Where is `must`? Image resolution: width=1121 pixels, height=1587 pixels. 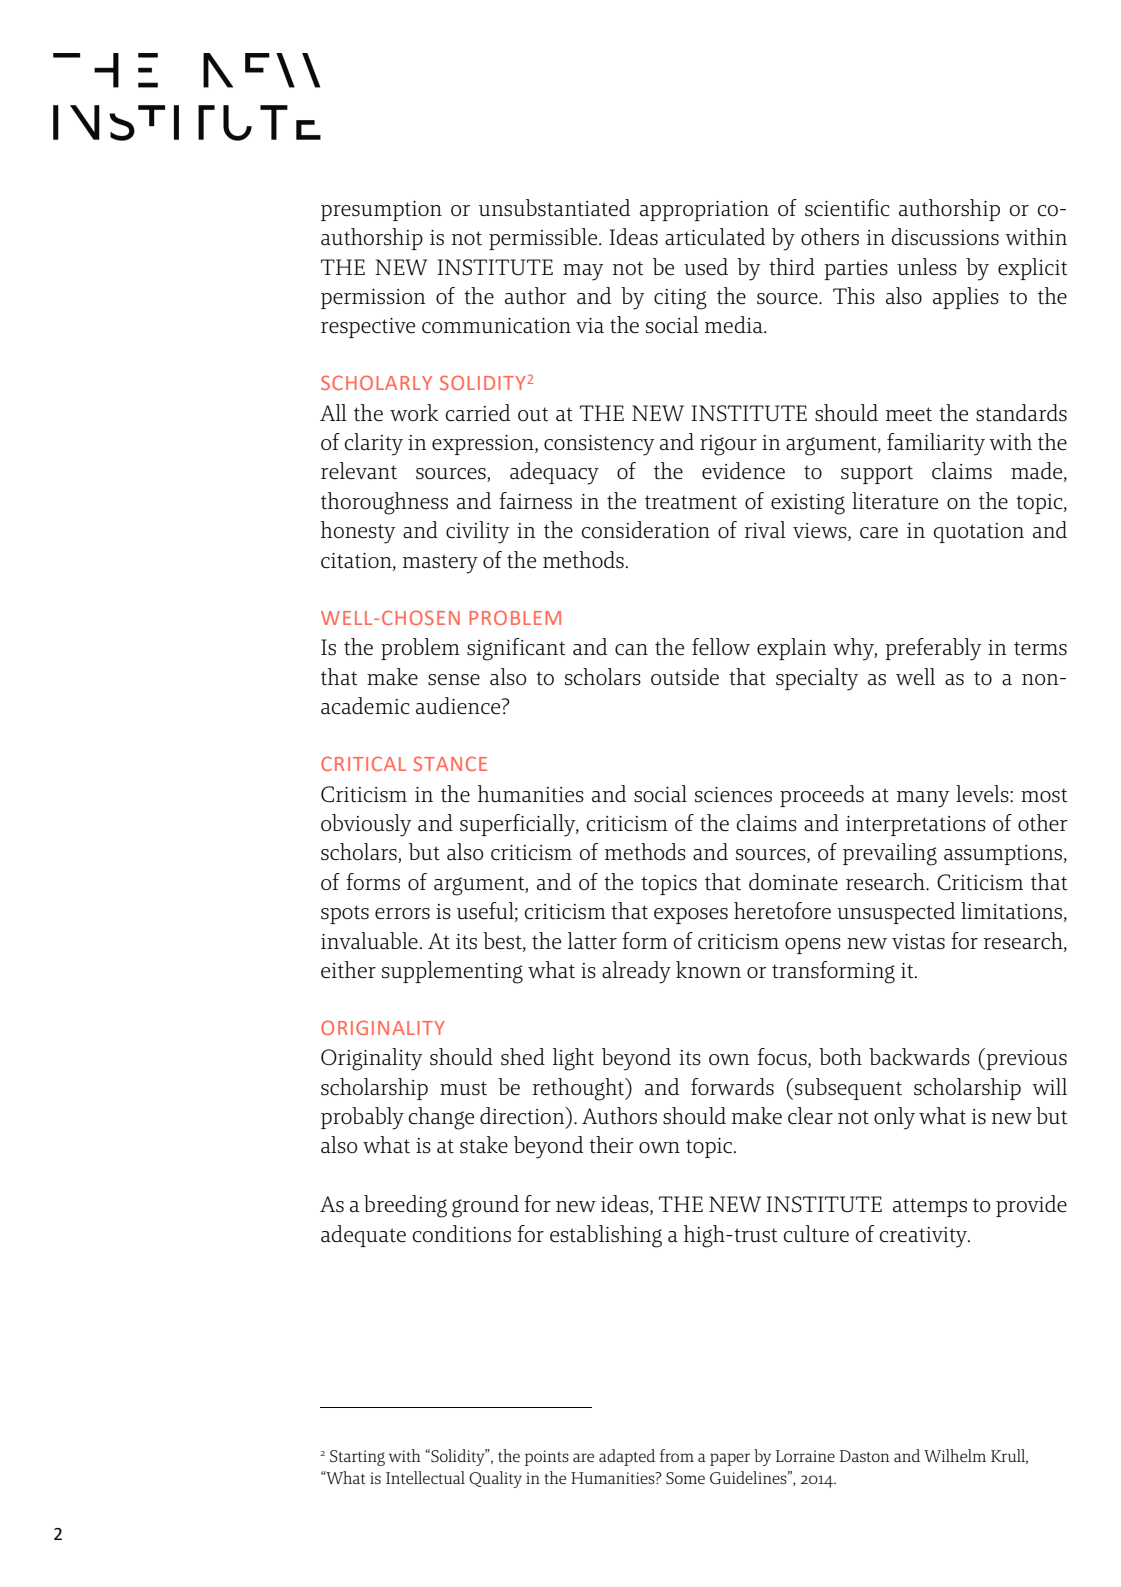
must is located at coordinates (463, 1088).
